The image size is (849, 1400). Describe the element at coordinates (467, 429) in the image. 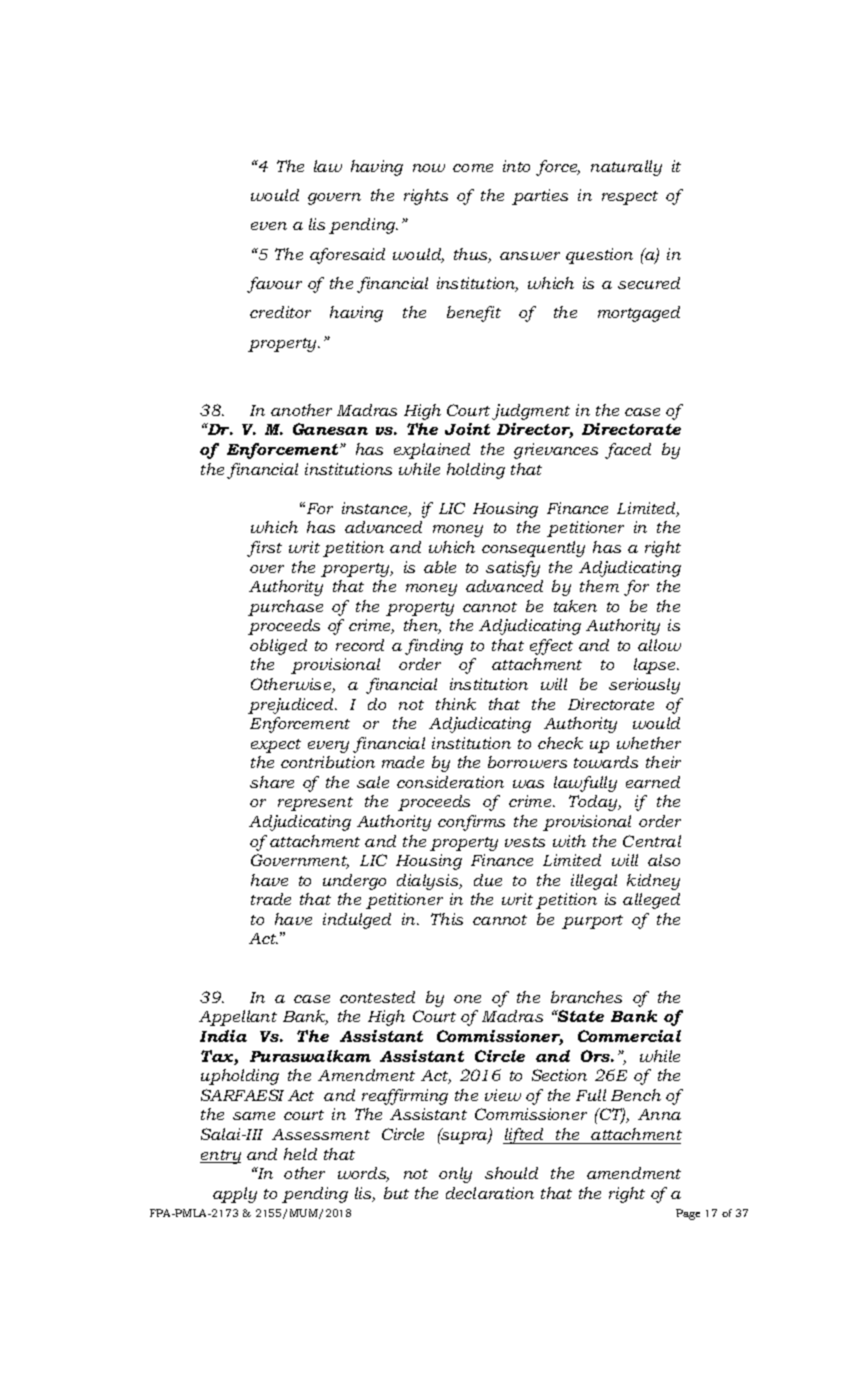

I see `Joint` at that location.
